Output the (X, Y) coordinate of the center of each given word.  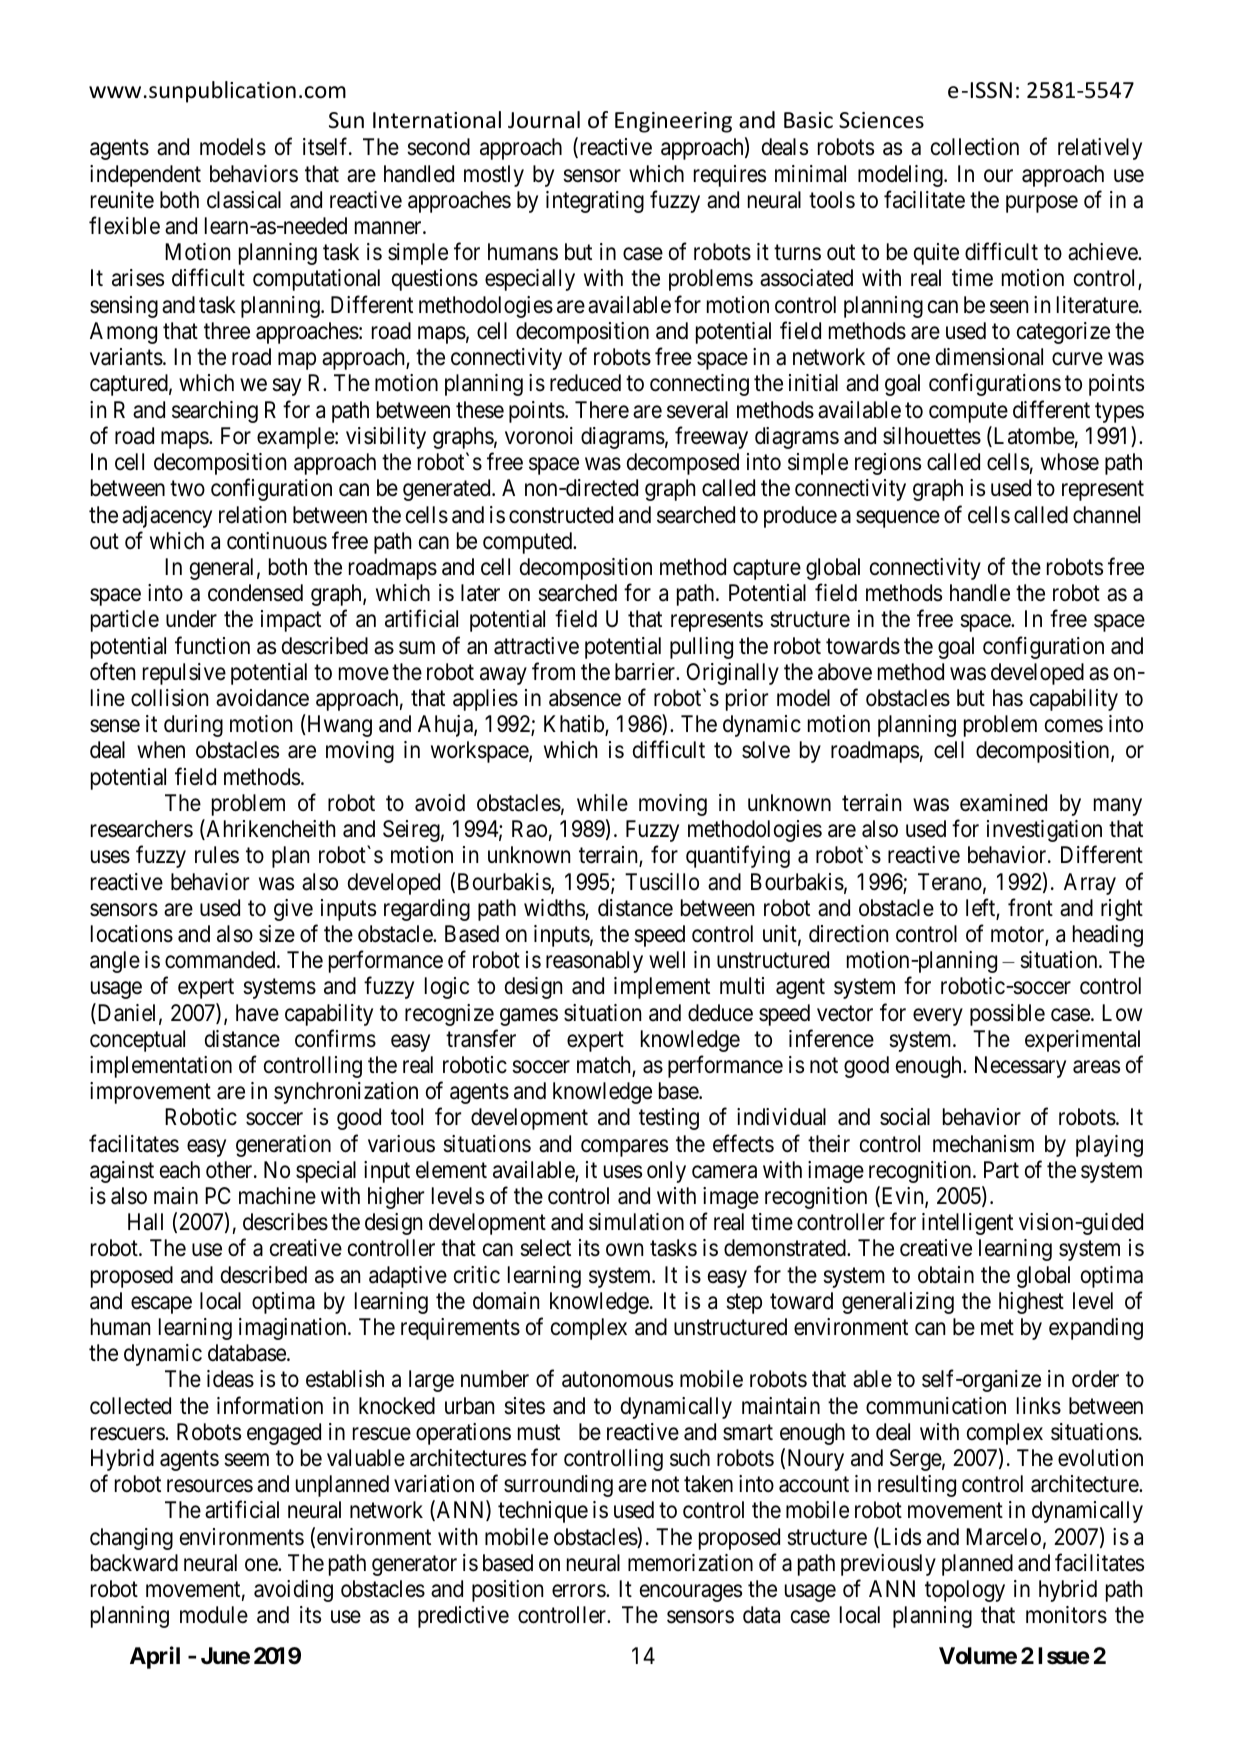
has (1008, 698)
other (230, 1170)
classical (244, 200)
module (214, 1615)
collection (975, 147)
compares (624, 1148)
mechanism (983, 1144)
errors (579, 1591)
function (212, 645)
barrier (646, 672)
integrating (595, 202)
